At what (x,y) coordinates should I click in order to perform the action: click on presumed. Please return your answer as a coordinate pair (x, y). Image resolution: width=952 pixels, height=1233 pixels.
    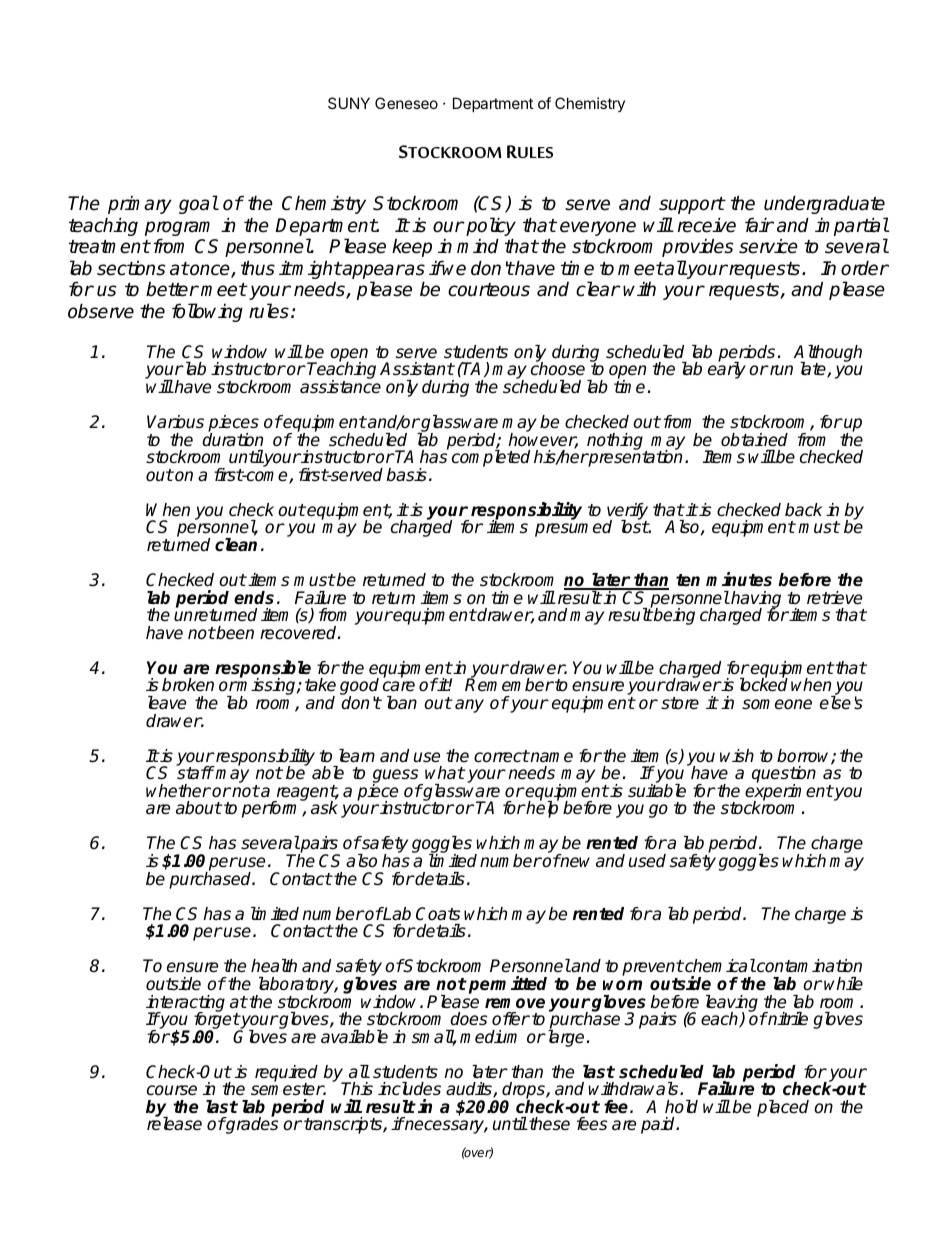
    Looking at the image, I should click on (573, 528).
